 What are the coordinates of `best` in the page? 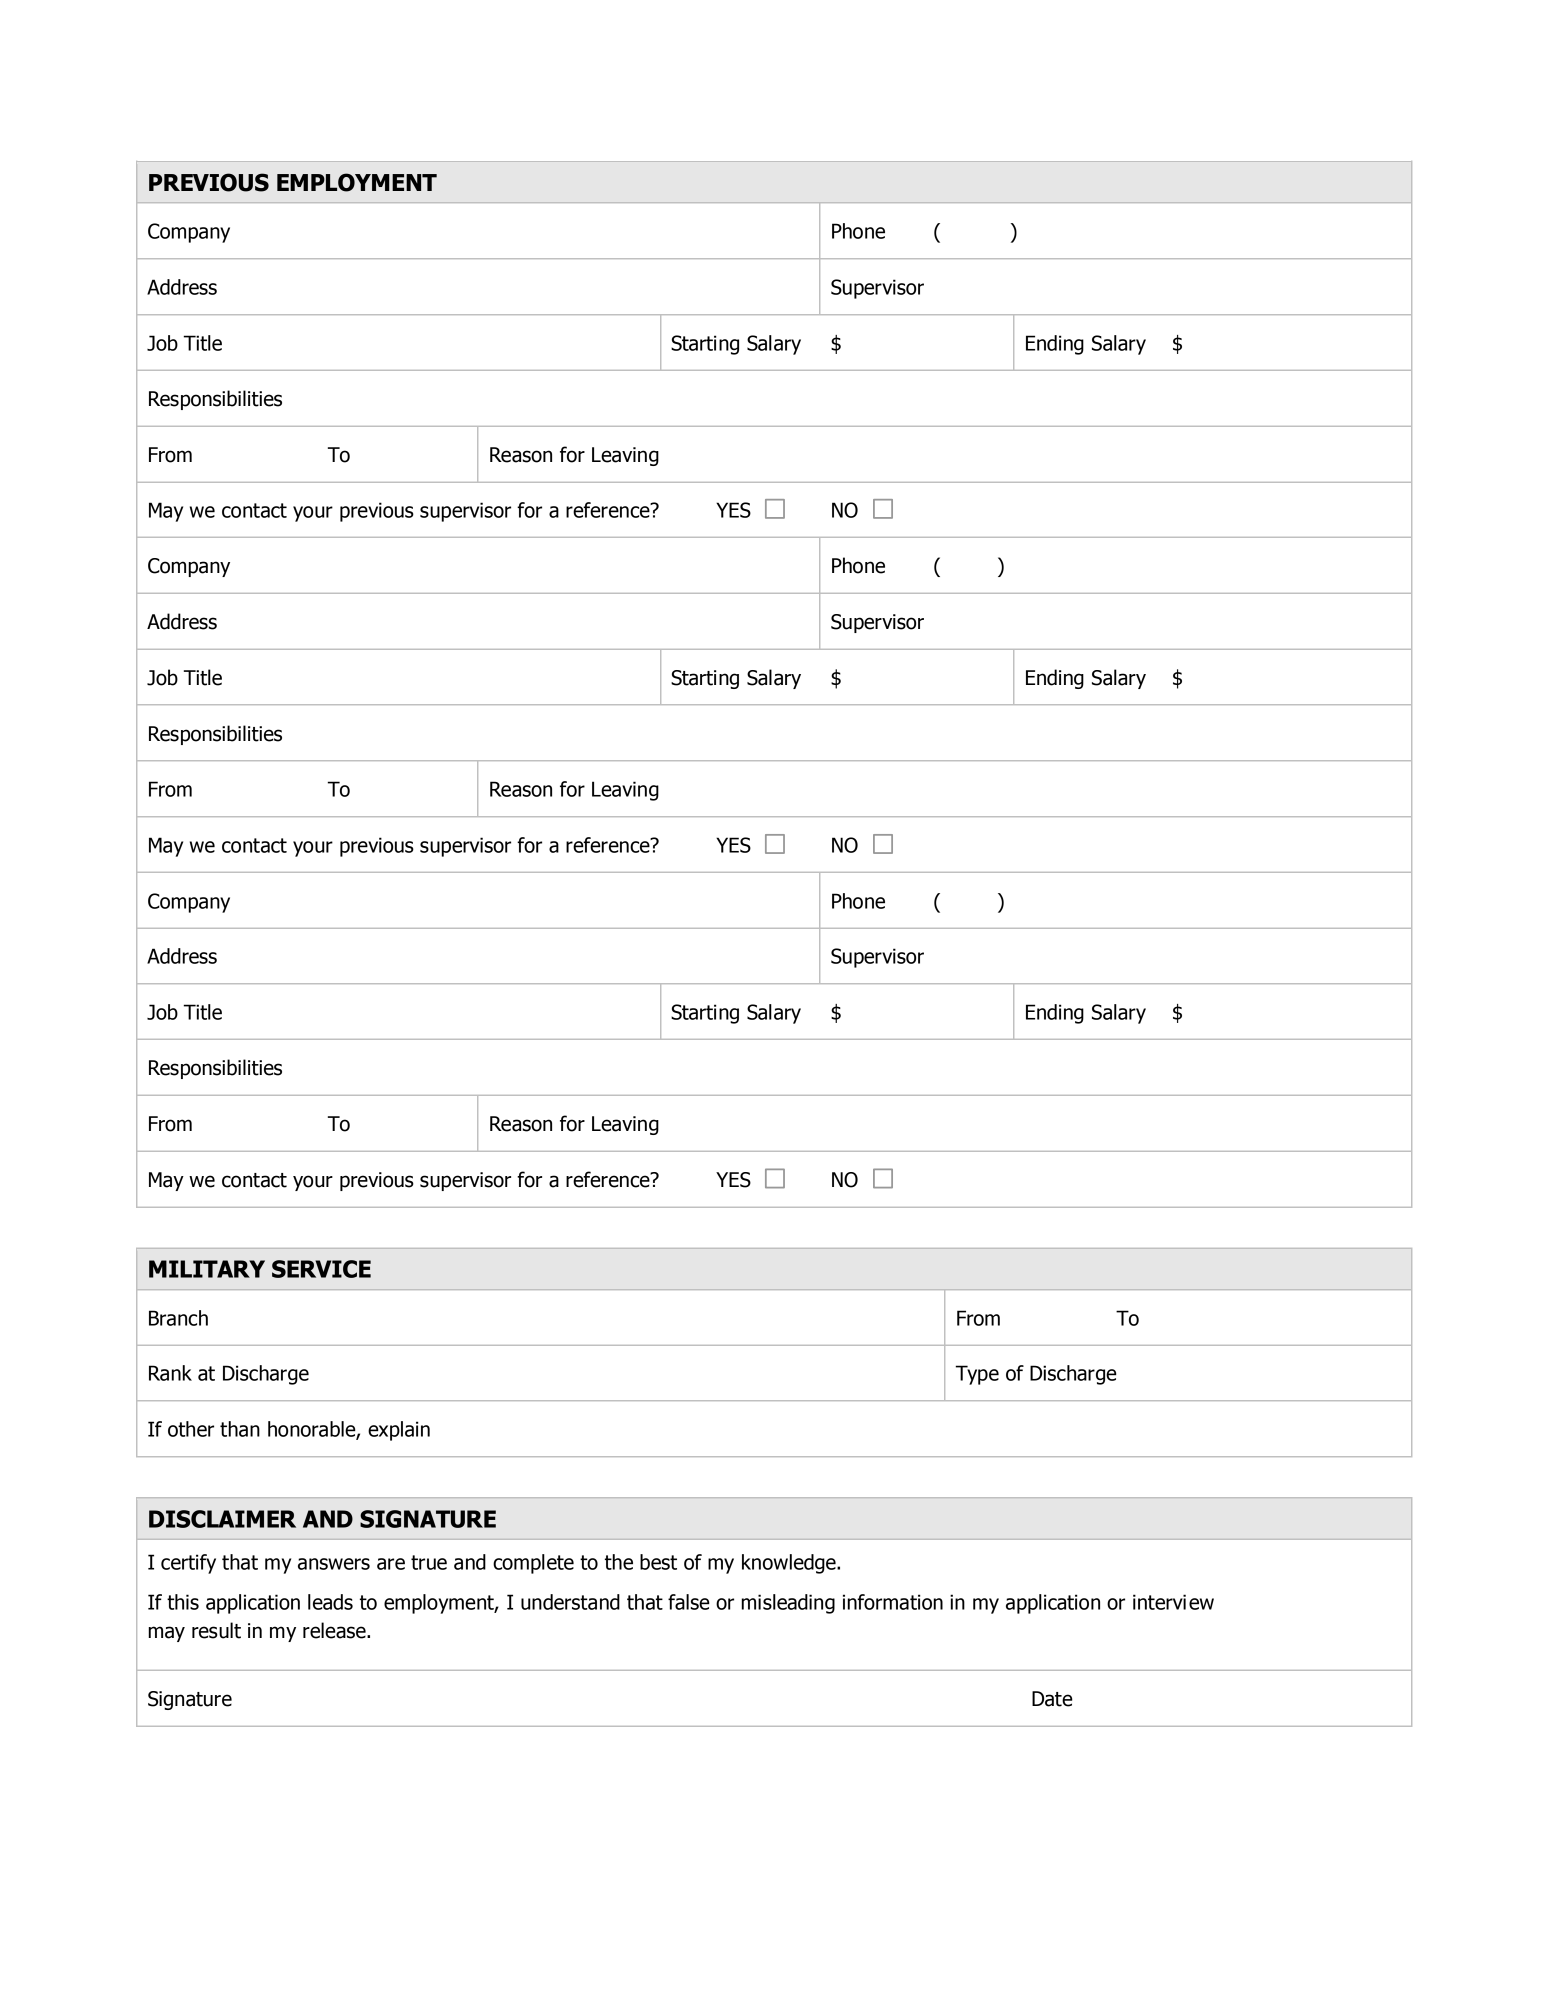 It's located at (658, 1562).
